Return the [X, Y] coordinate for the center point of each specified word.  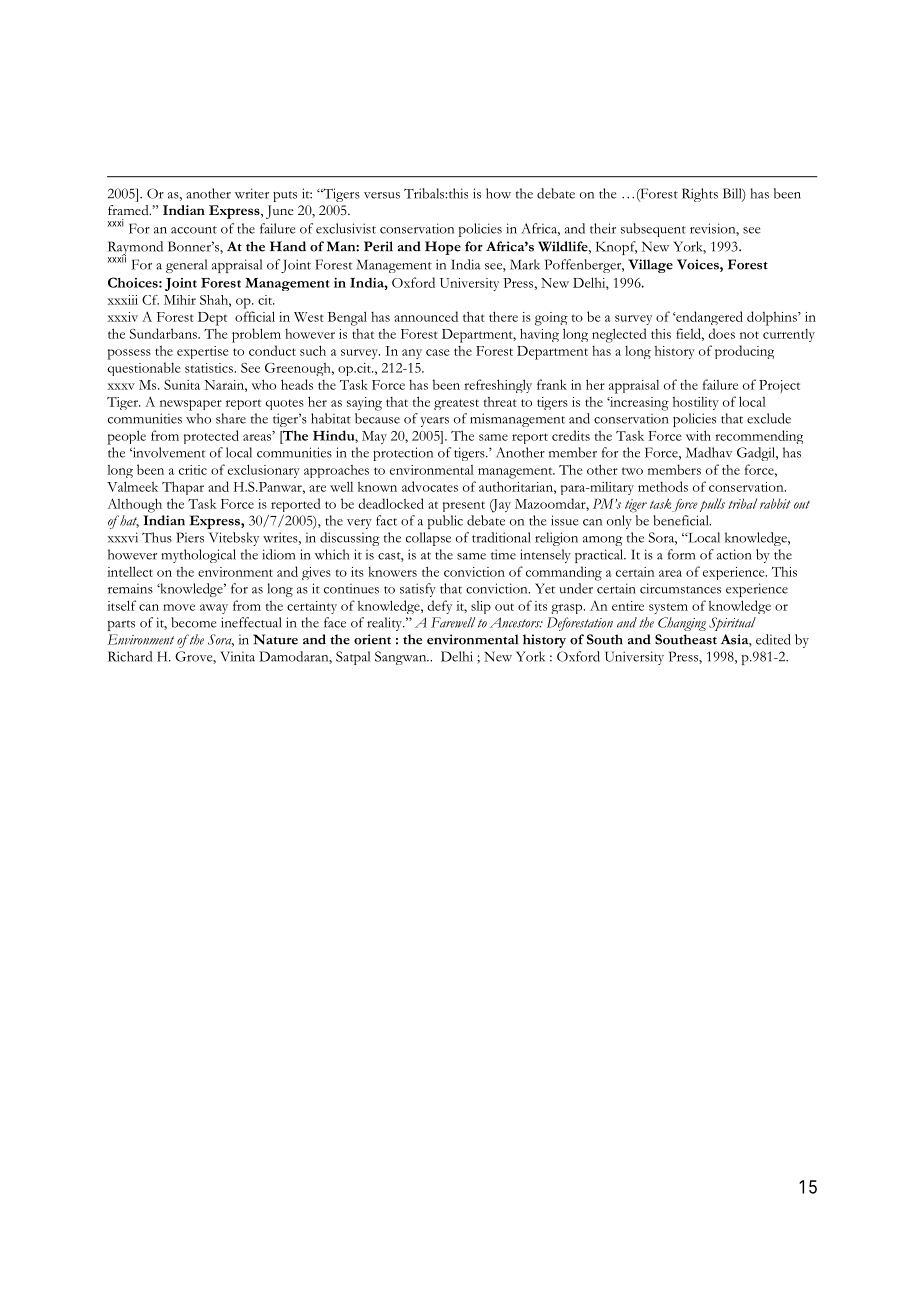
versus [382, 195]
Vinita [237, 656]
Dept [212, 319]
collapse [428, 539]
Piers [190, 537]
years [434, 422]
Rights [700, 195]
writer [252, 193]
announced [426, 316]
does [722, 333]
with [698, 435]
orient [372, 639]
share [231, 418]
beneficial [682, 520]
